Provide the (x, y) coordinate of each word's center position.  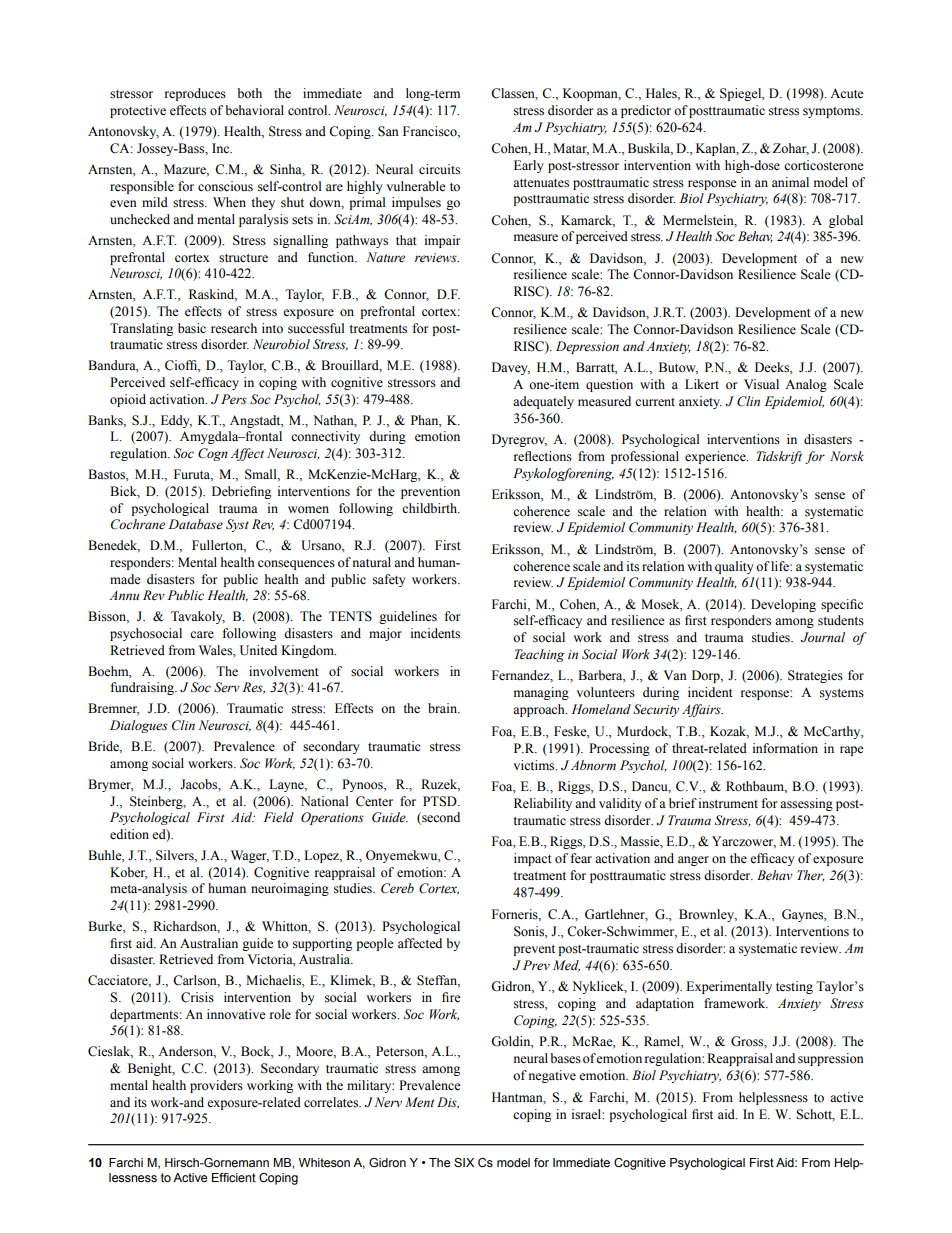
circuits (439, 169)
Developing (783, 605)
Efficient (234, 1177)
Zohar (791, 149)
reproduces (195, 94)
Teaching (539, 655)
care (202, 634)
